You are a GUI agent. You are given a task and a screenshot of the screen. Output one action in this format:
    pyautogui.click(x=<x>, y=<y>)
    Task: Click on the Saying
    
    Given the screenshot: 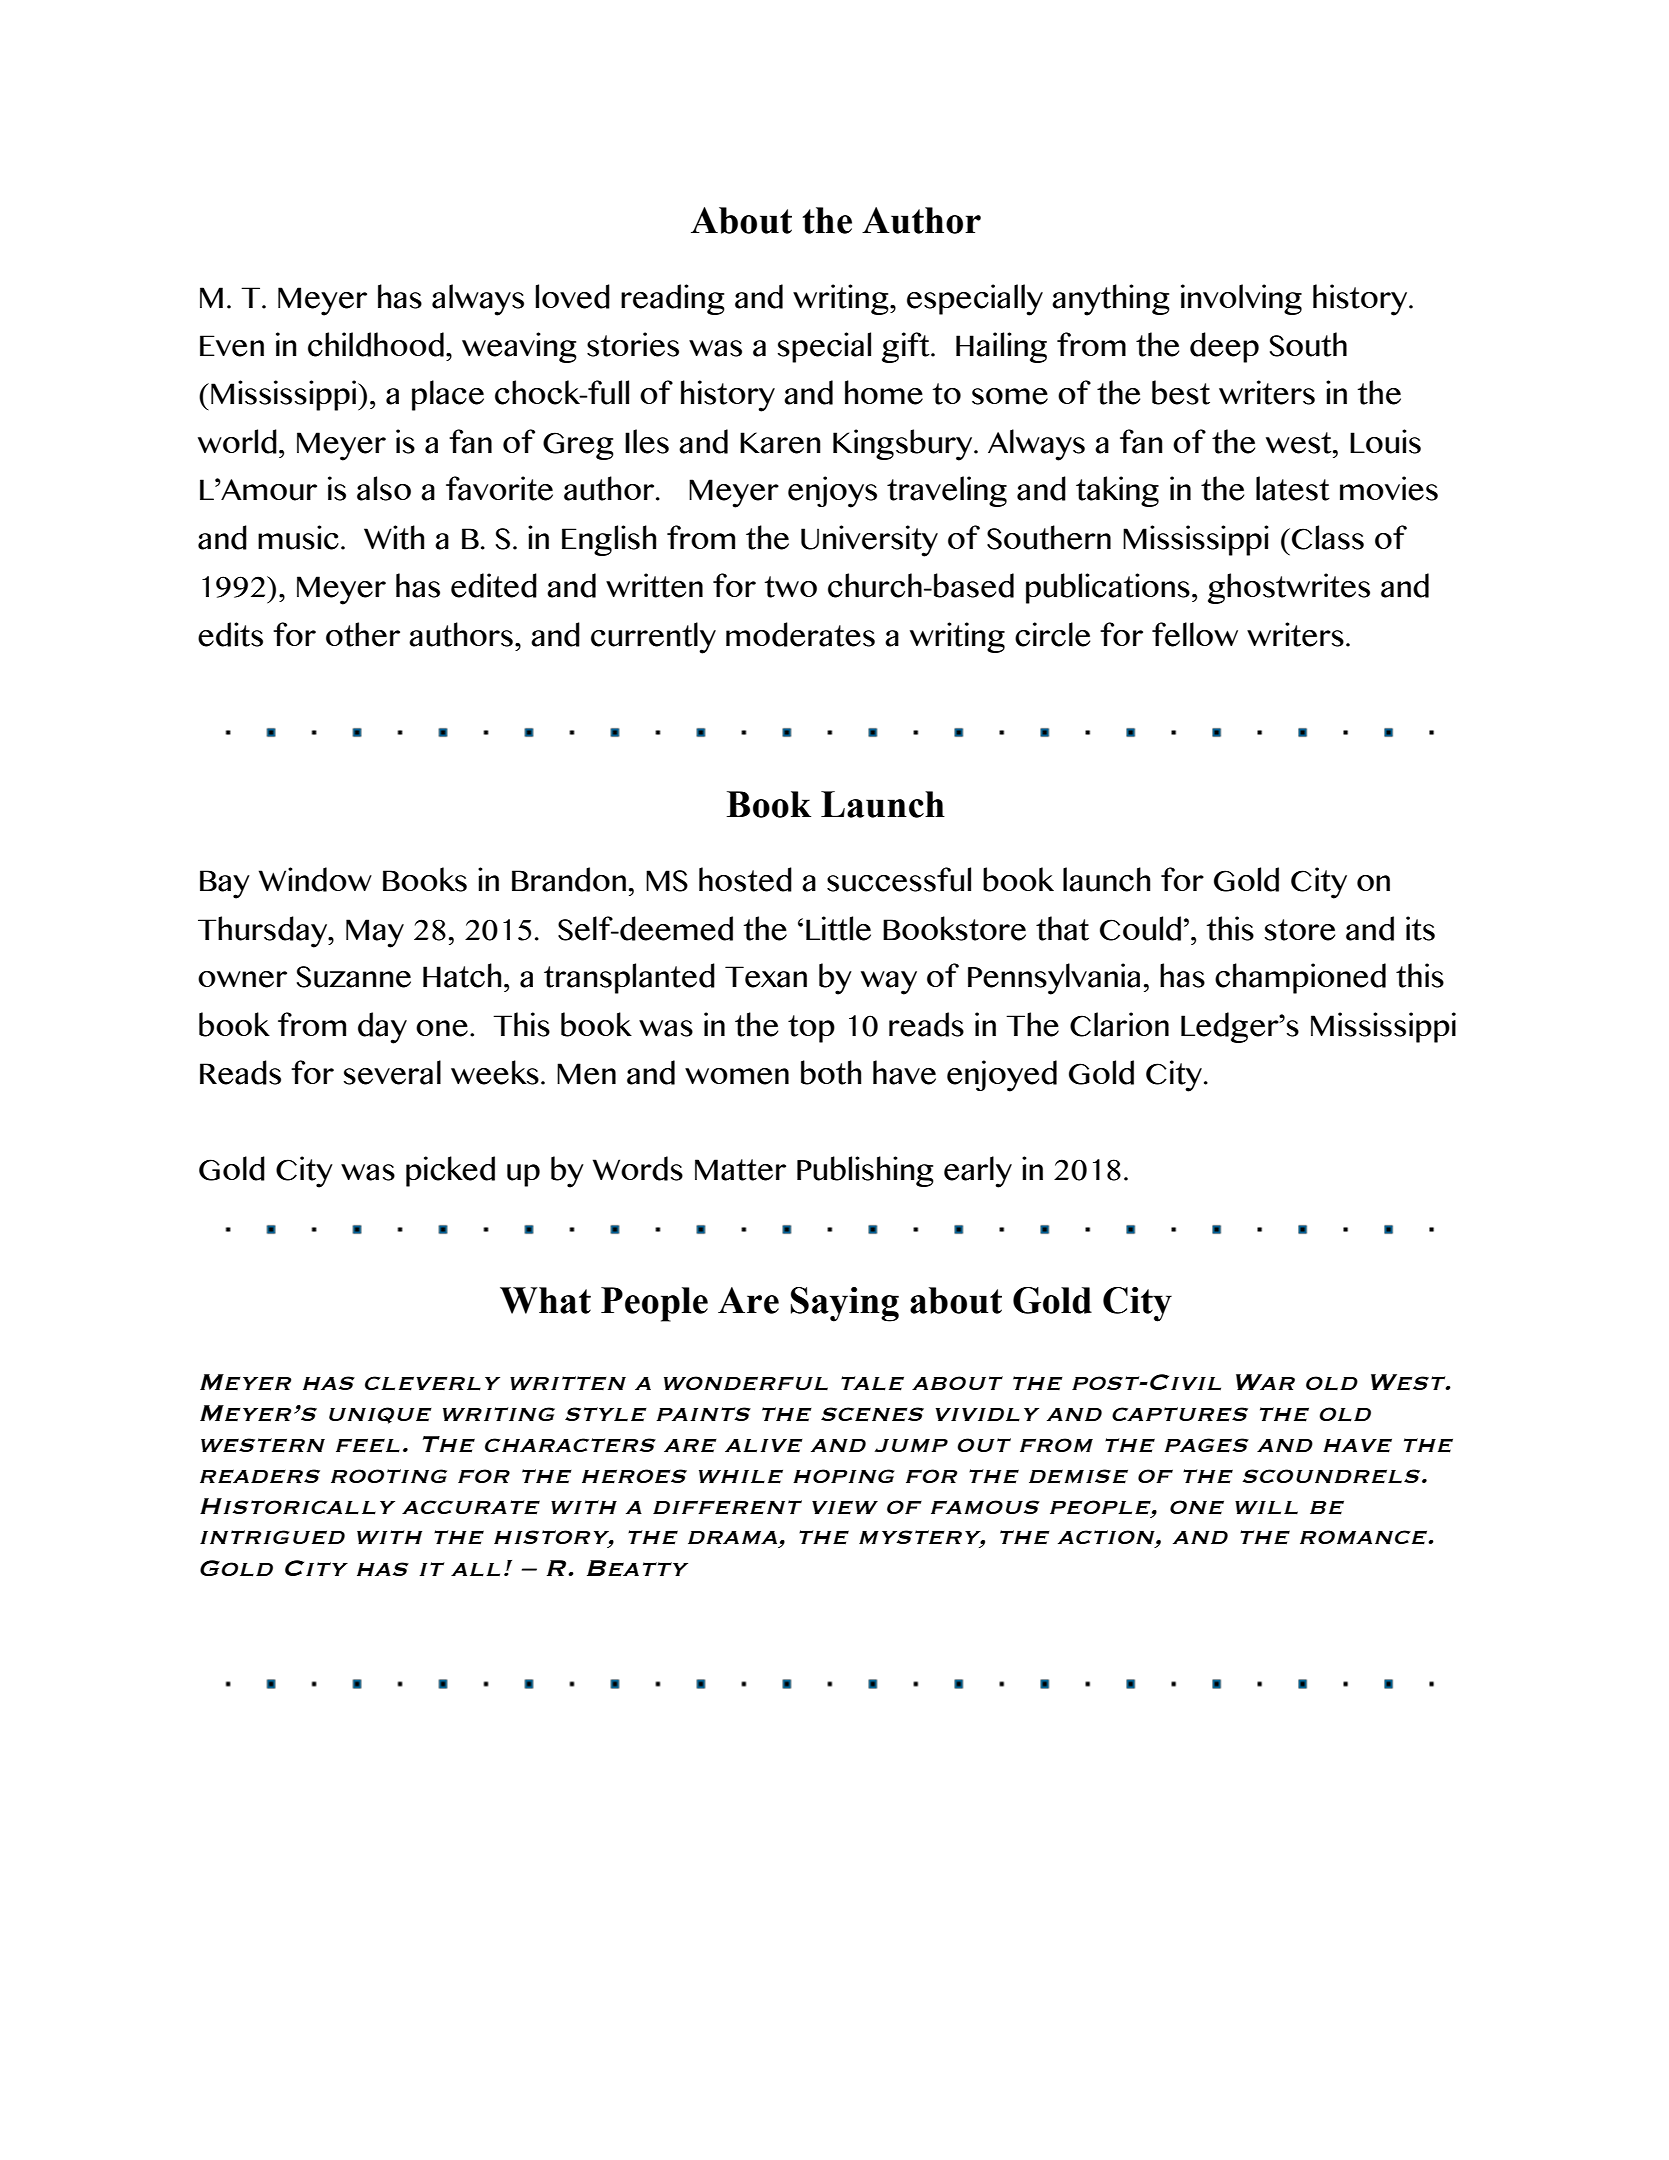 What is the action you would take?
    pyautogui.click(x=845, y=1304)
